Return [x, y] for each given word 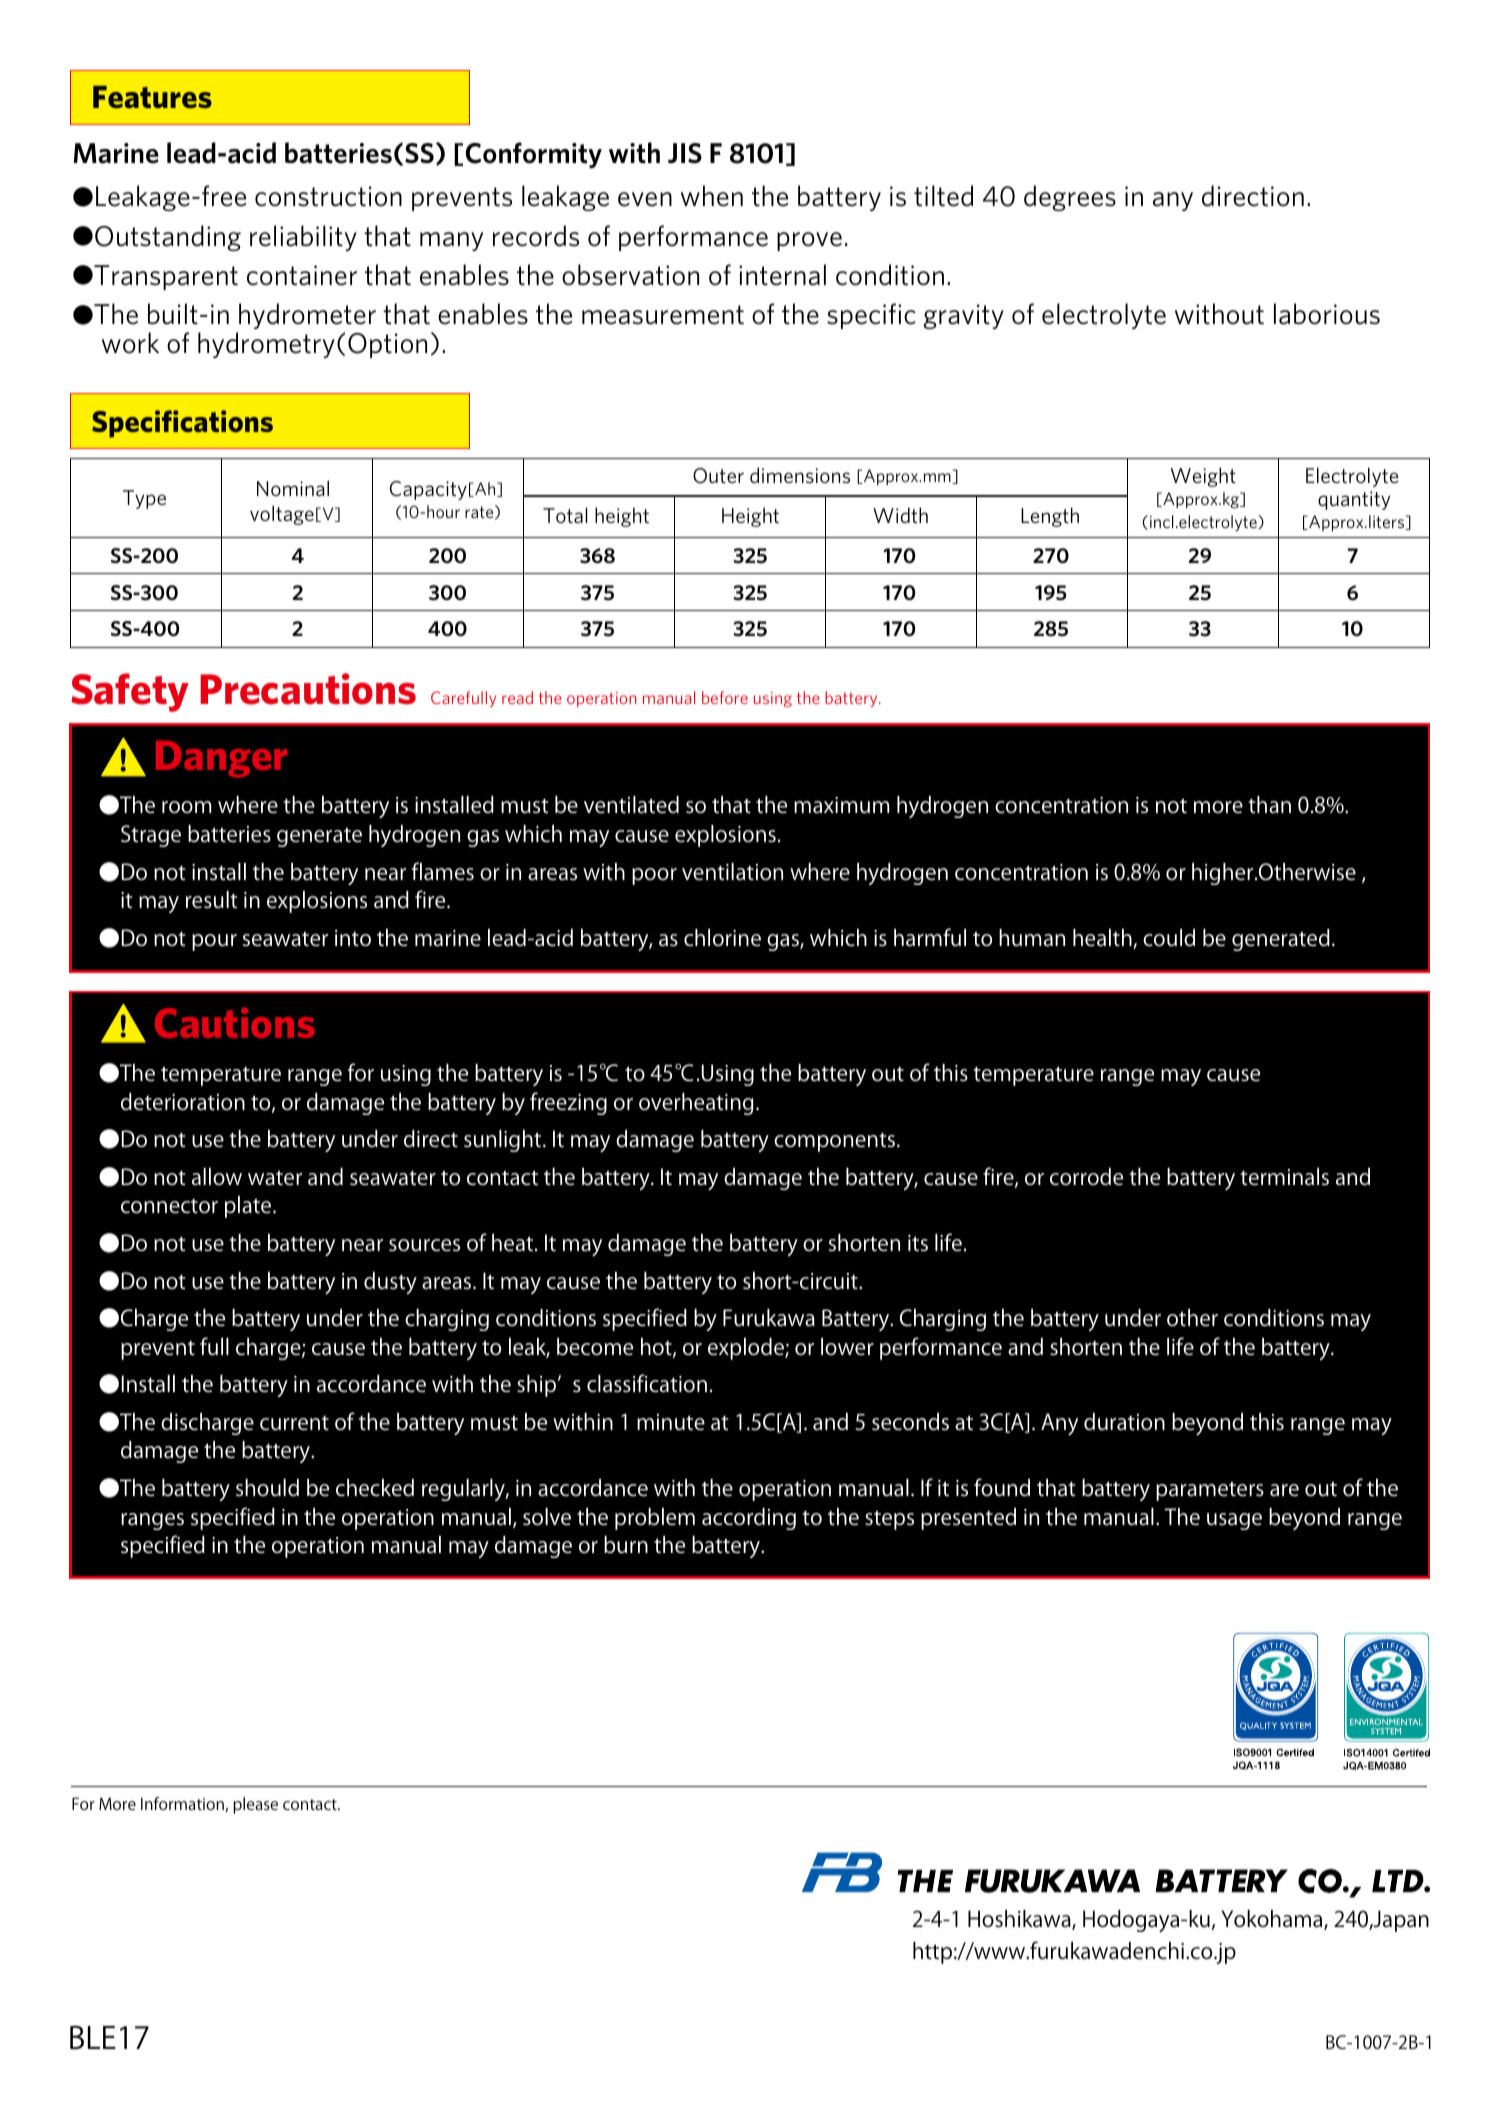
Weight [1203, 477]
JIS [685, 153]
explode [747, 1349]
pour [214, 942]
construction [328, 196]
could [1169, 938]
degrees [1070, 198]
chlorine [722, 938]
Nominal [293, 488]
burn [626, 1545]
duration [1124, 1422]
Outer [718, 476]
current [294, 1423]
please [255, 1805]
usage [1234, 1521]
